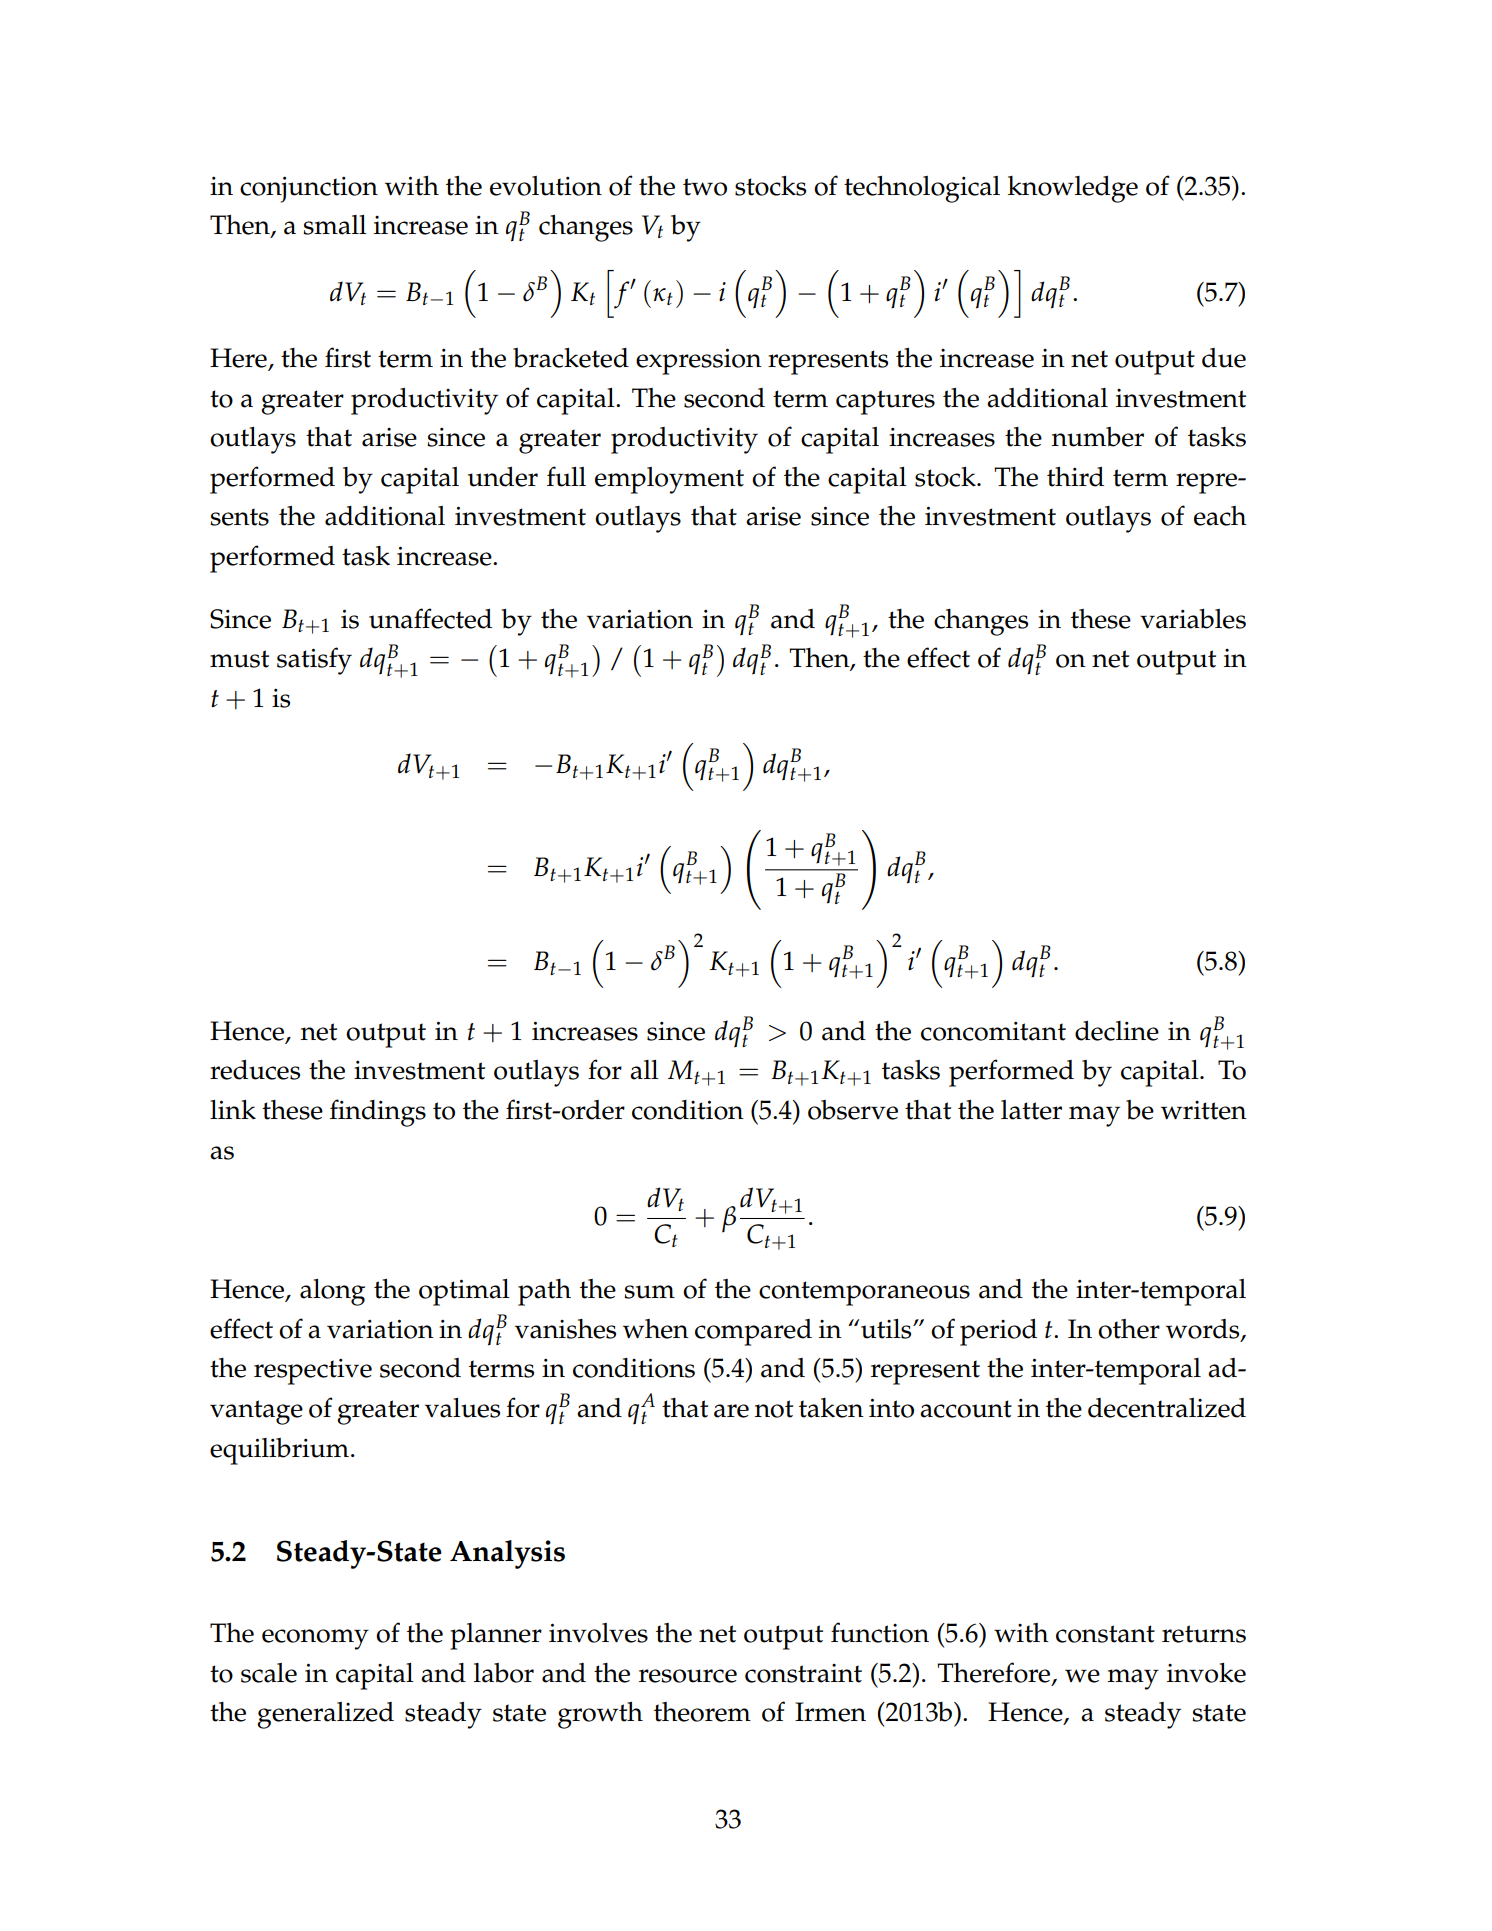 This image has height=1931, width=1492. I want to click on resource, so click(688, 1676).
